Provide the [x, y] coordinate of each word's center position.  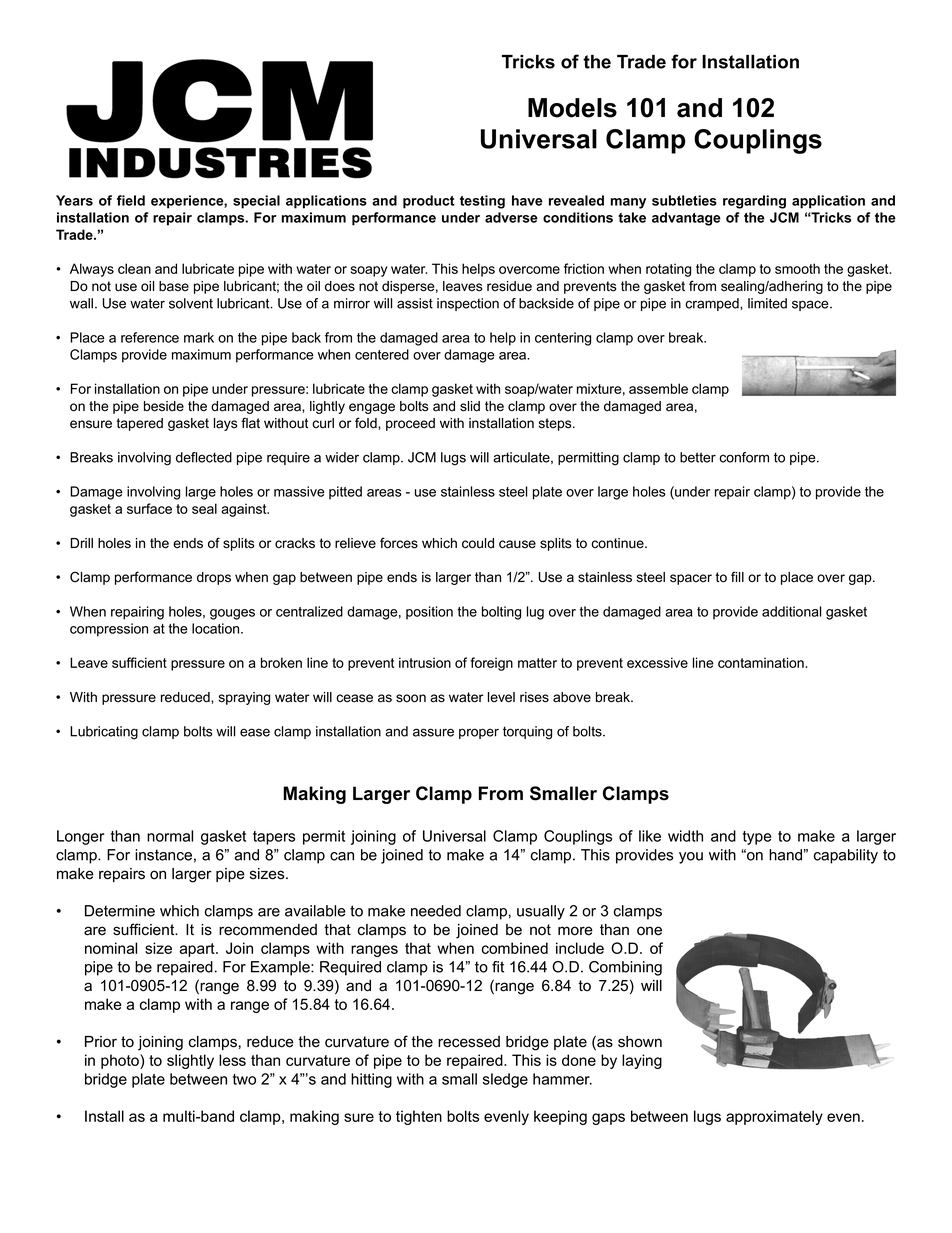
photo [121, 1061]
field [131, 200]
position [429, 613]
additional [791, 611]
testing [482, 202]
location [217, 628]
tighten [419, 1117]
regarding [754, 202]
